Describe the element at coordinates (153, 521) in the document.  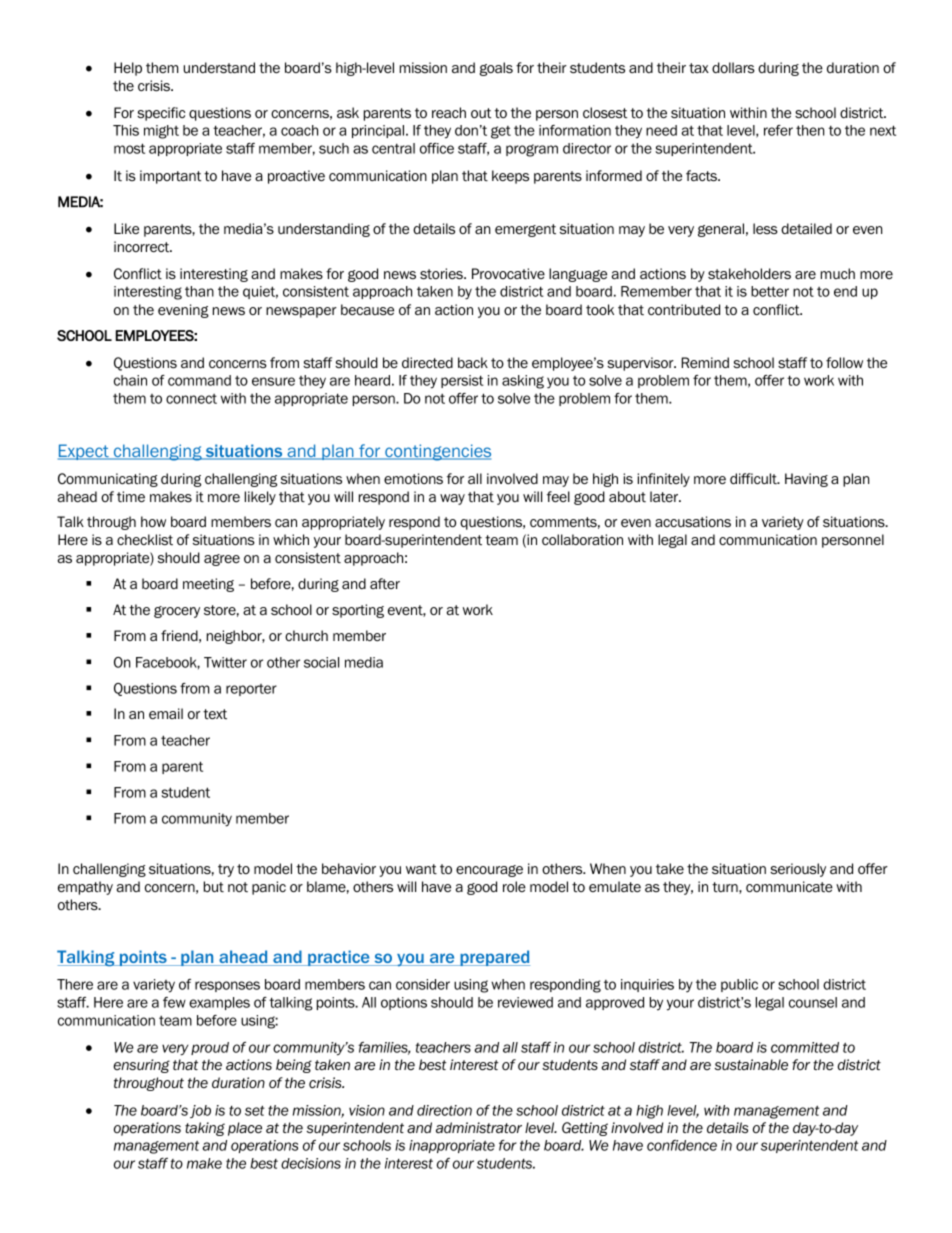
I see `how` at that location.
